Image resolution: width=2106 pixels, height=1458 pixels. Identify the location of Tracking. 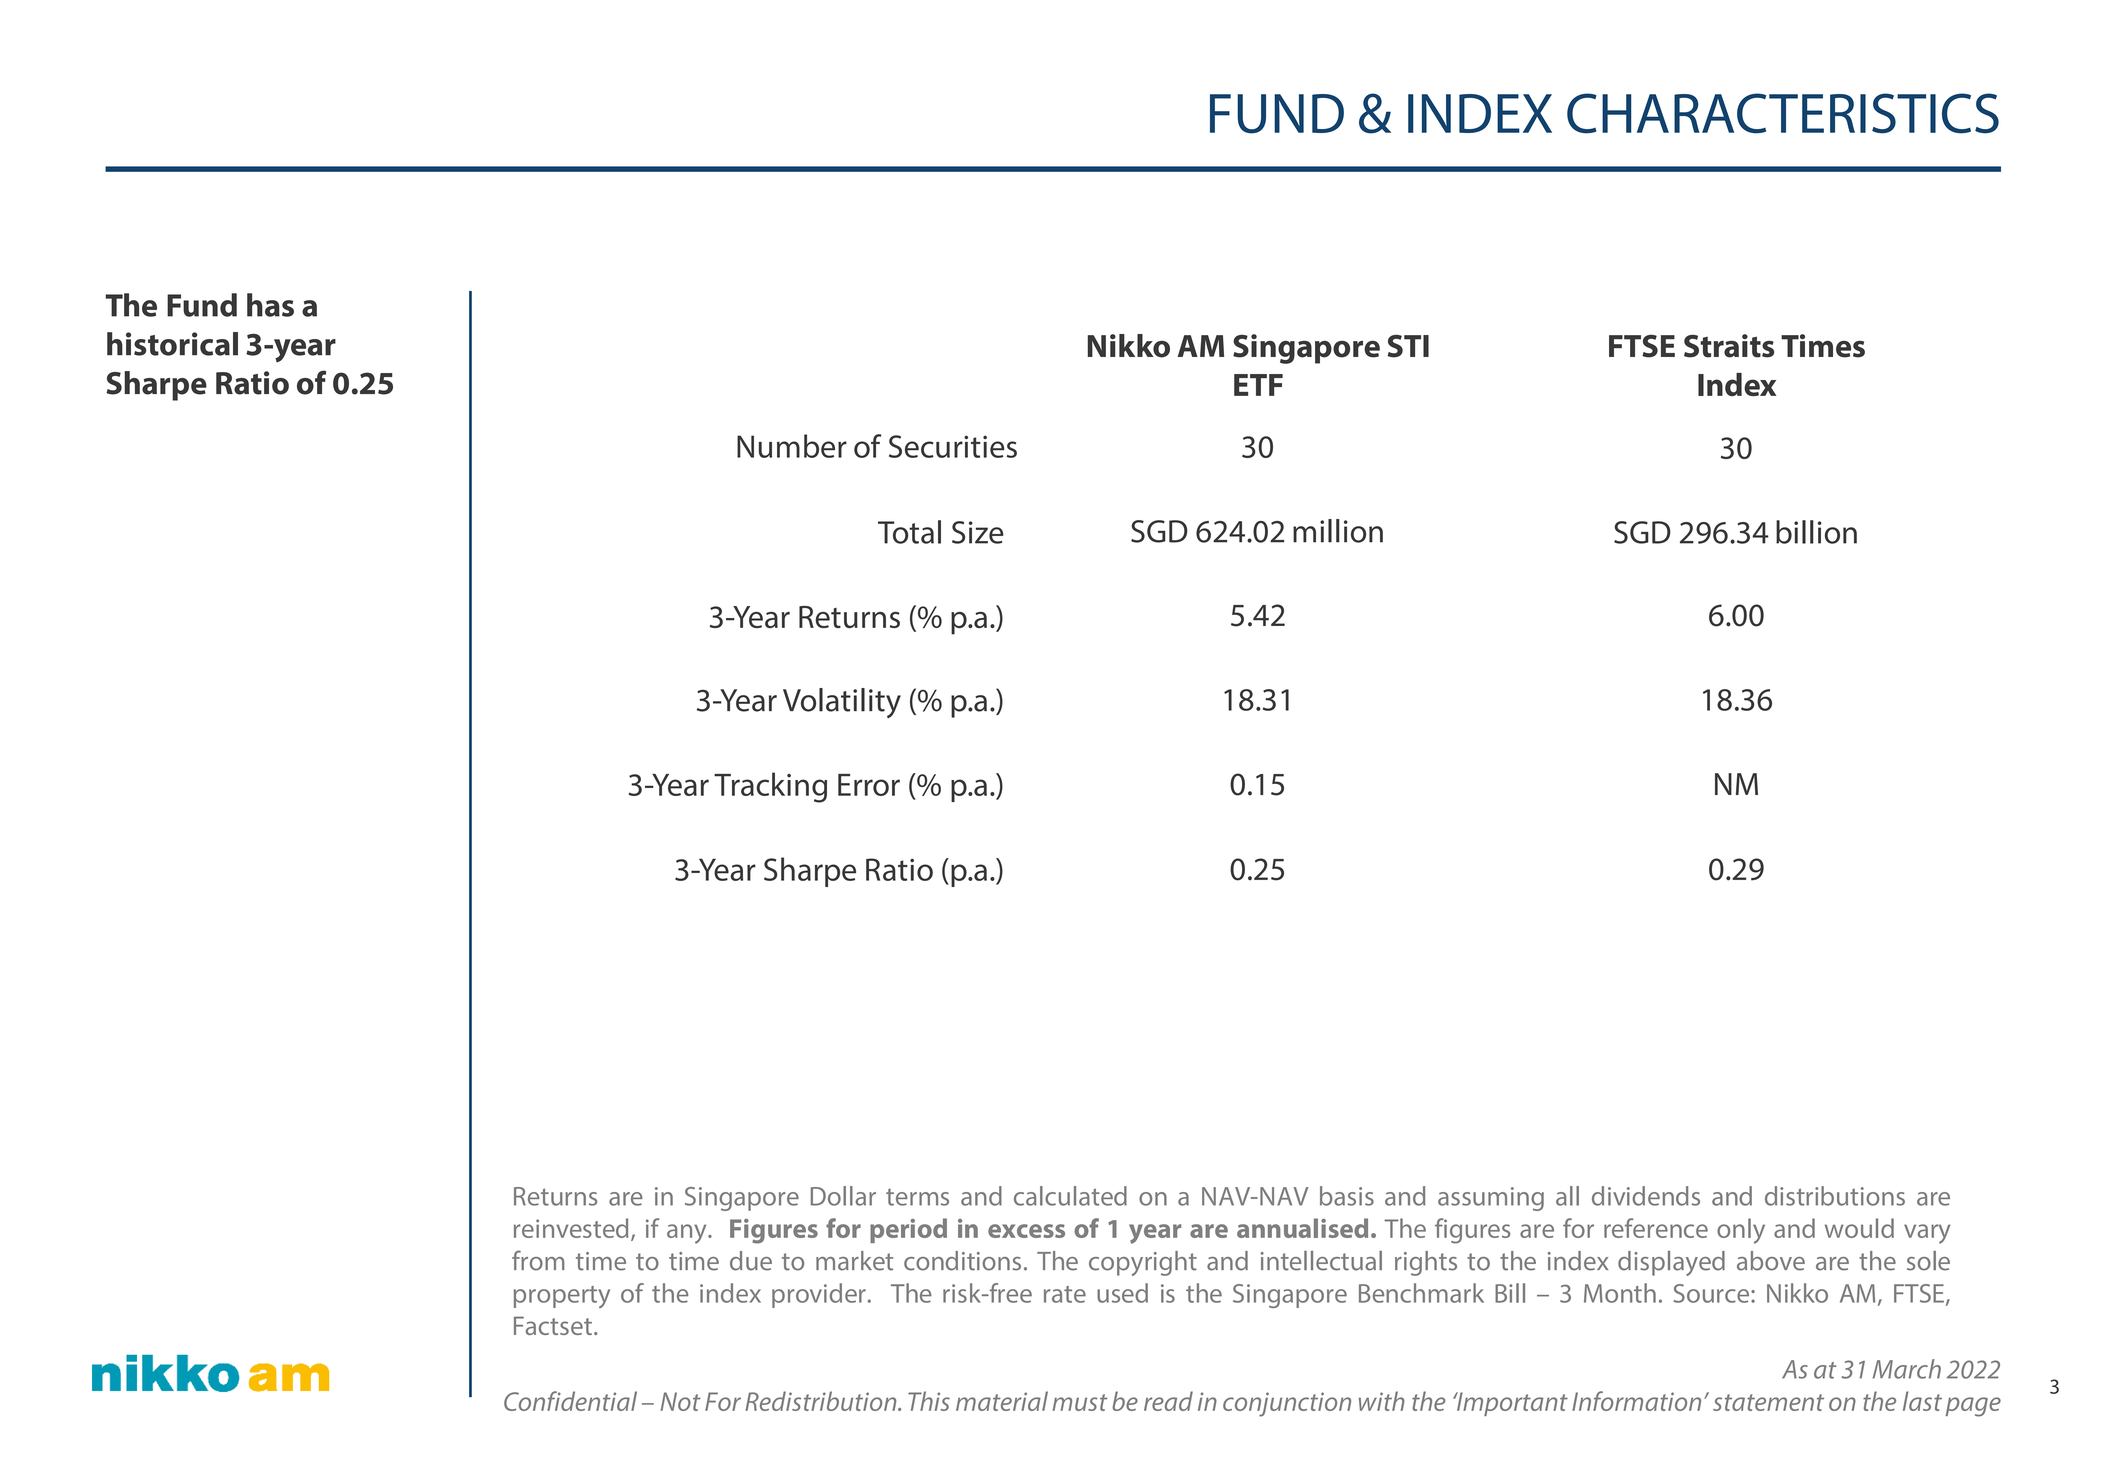
(770, 787).
